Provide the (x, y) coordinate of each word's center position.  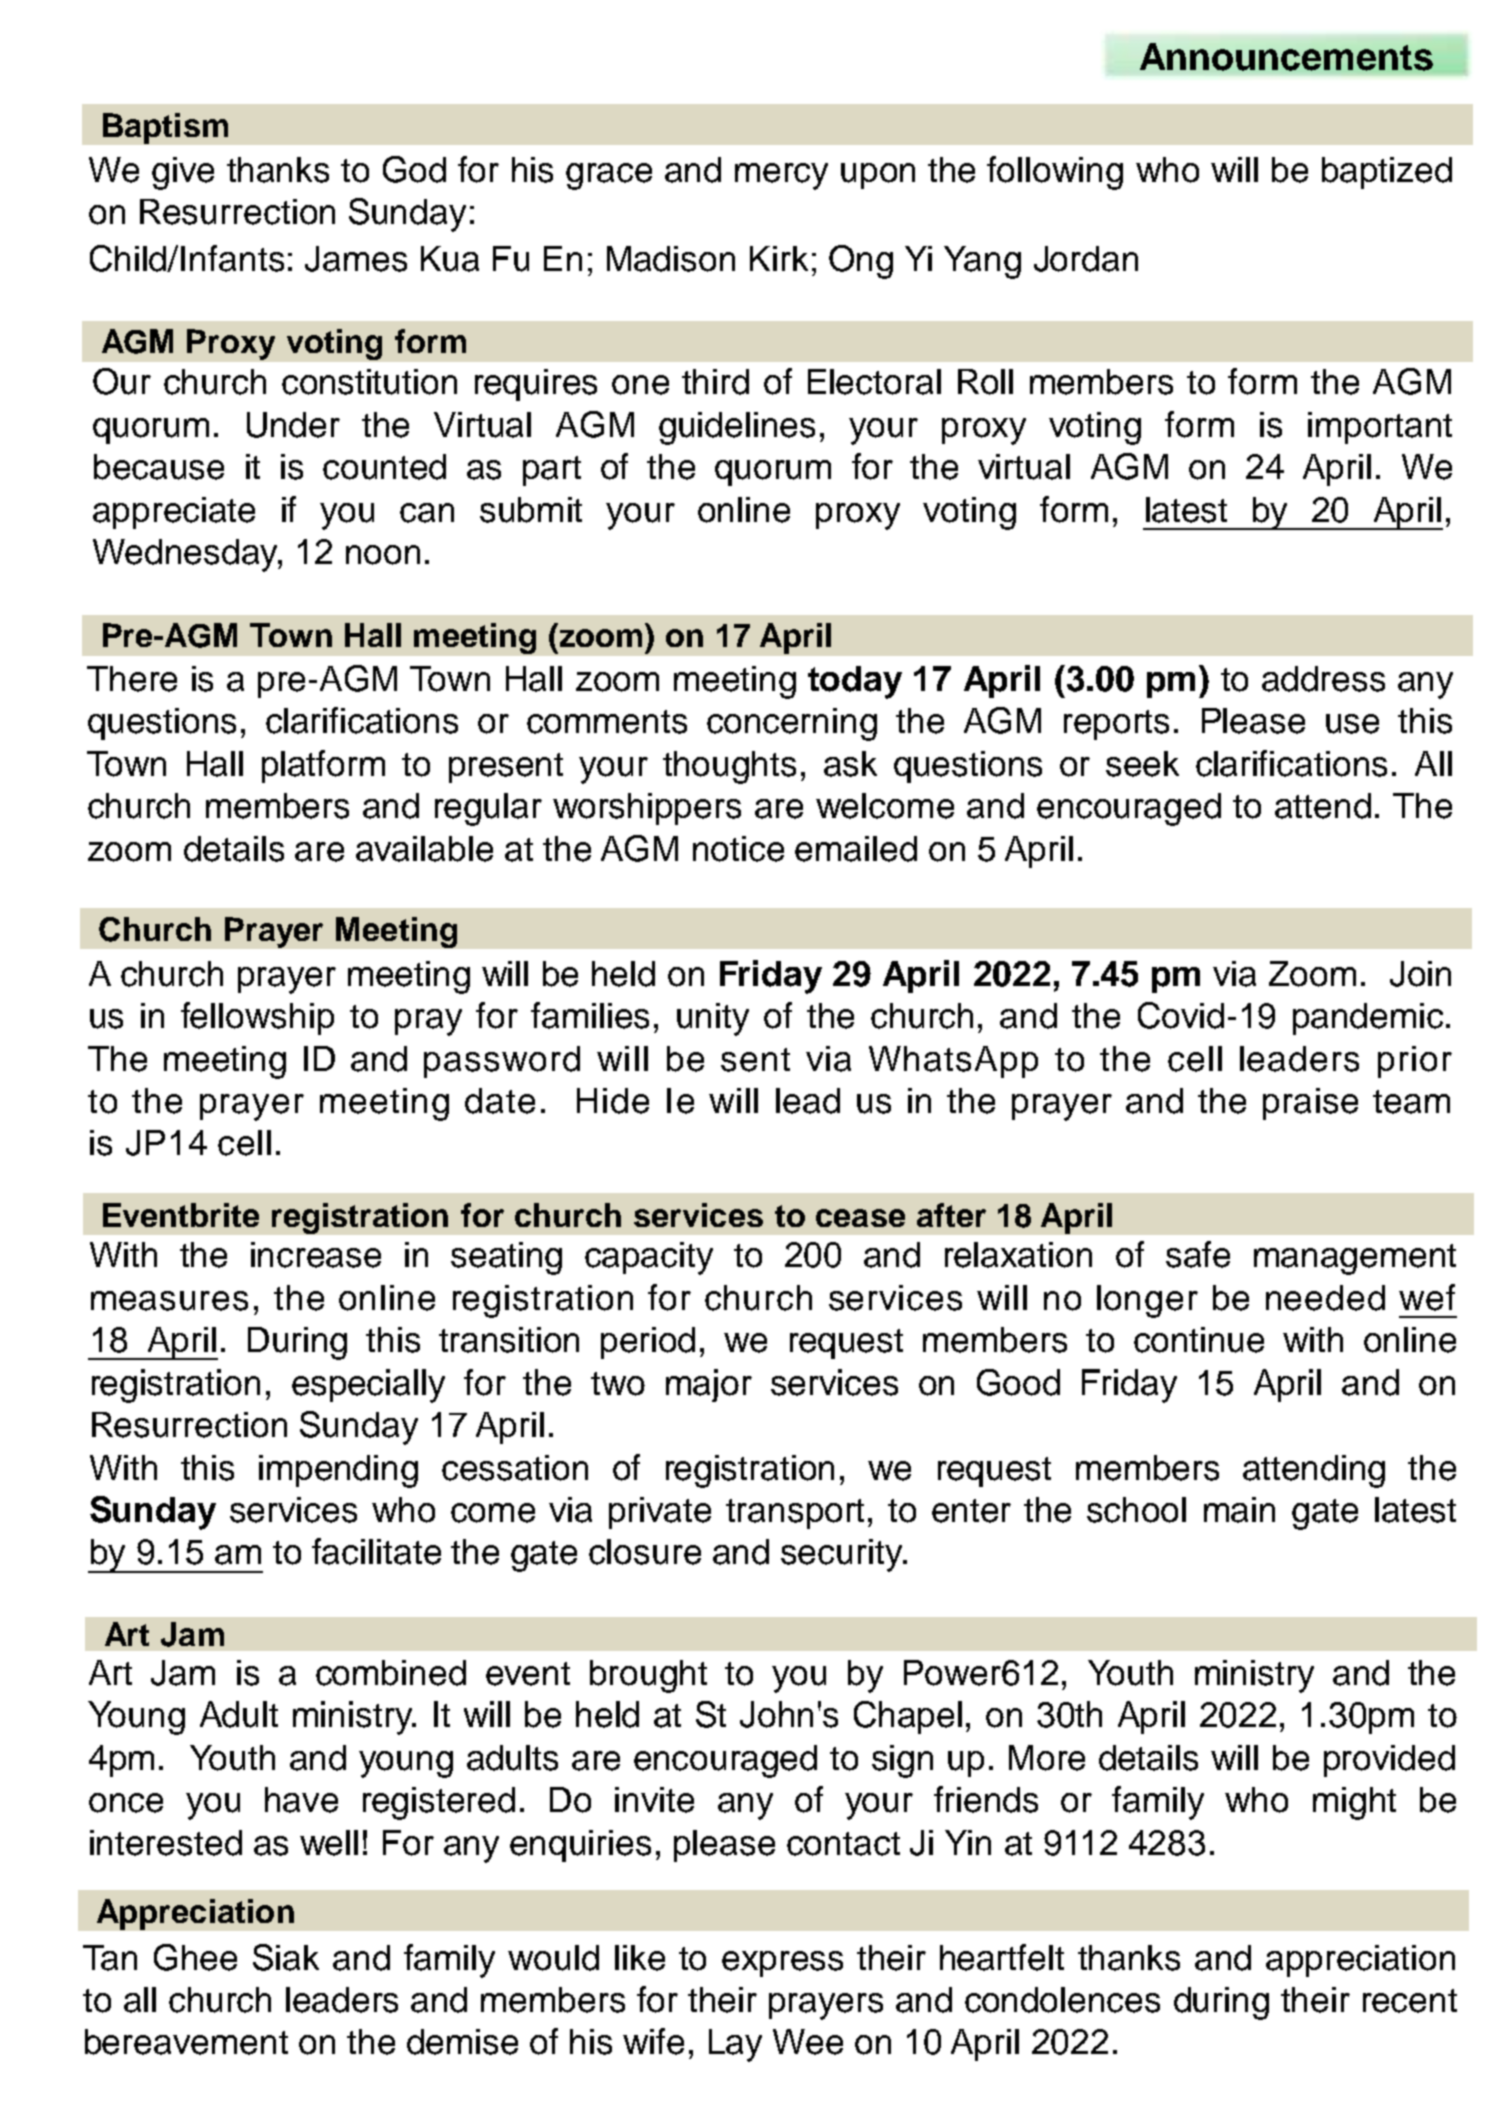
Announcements (1286, 57)
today (855, 682)
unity (713, 1019)
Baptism (165, 128)
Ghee (195, 1957)
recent (1410, 2001)
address (1323, 679)
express (782, 1964)
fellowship (257, 1018)
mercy (781, 176)
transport (795, 1514)
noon (383, 555)
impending (338, 1471)
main (1239, 1510)
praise (1310, 1104)
